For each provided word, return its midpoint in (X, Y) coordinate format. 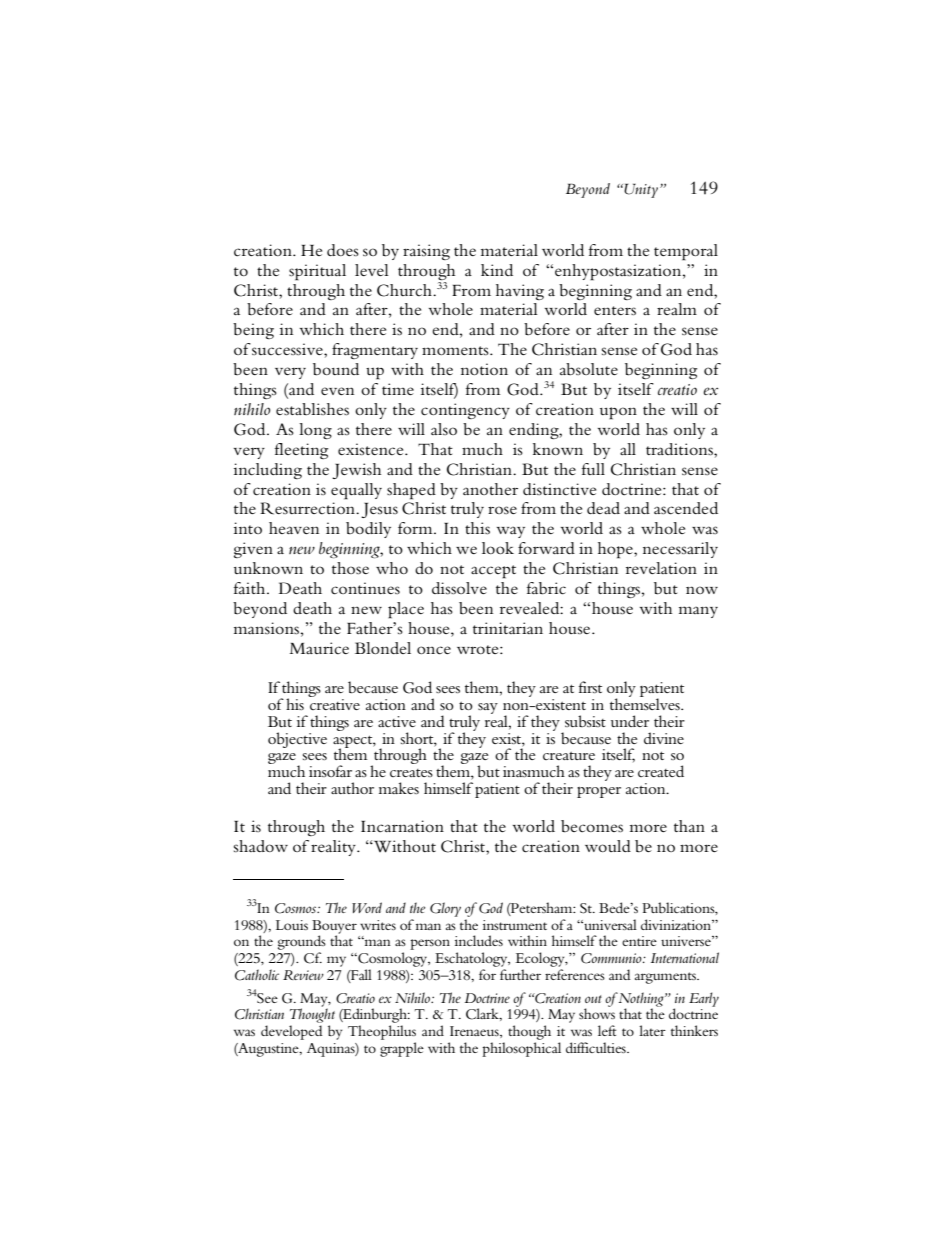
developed (292, 1032)
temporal (686, 252)
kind (497, 270)
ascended (686, 508)
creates (411, 773)
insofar (330, 771)
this (477, 528)
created (661, 771)
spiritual (317, 272)
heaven (294, 528)
